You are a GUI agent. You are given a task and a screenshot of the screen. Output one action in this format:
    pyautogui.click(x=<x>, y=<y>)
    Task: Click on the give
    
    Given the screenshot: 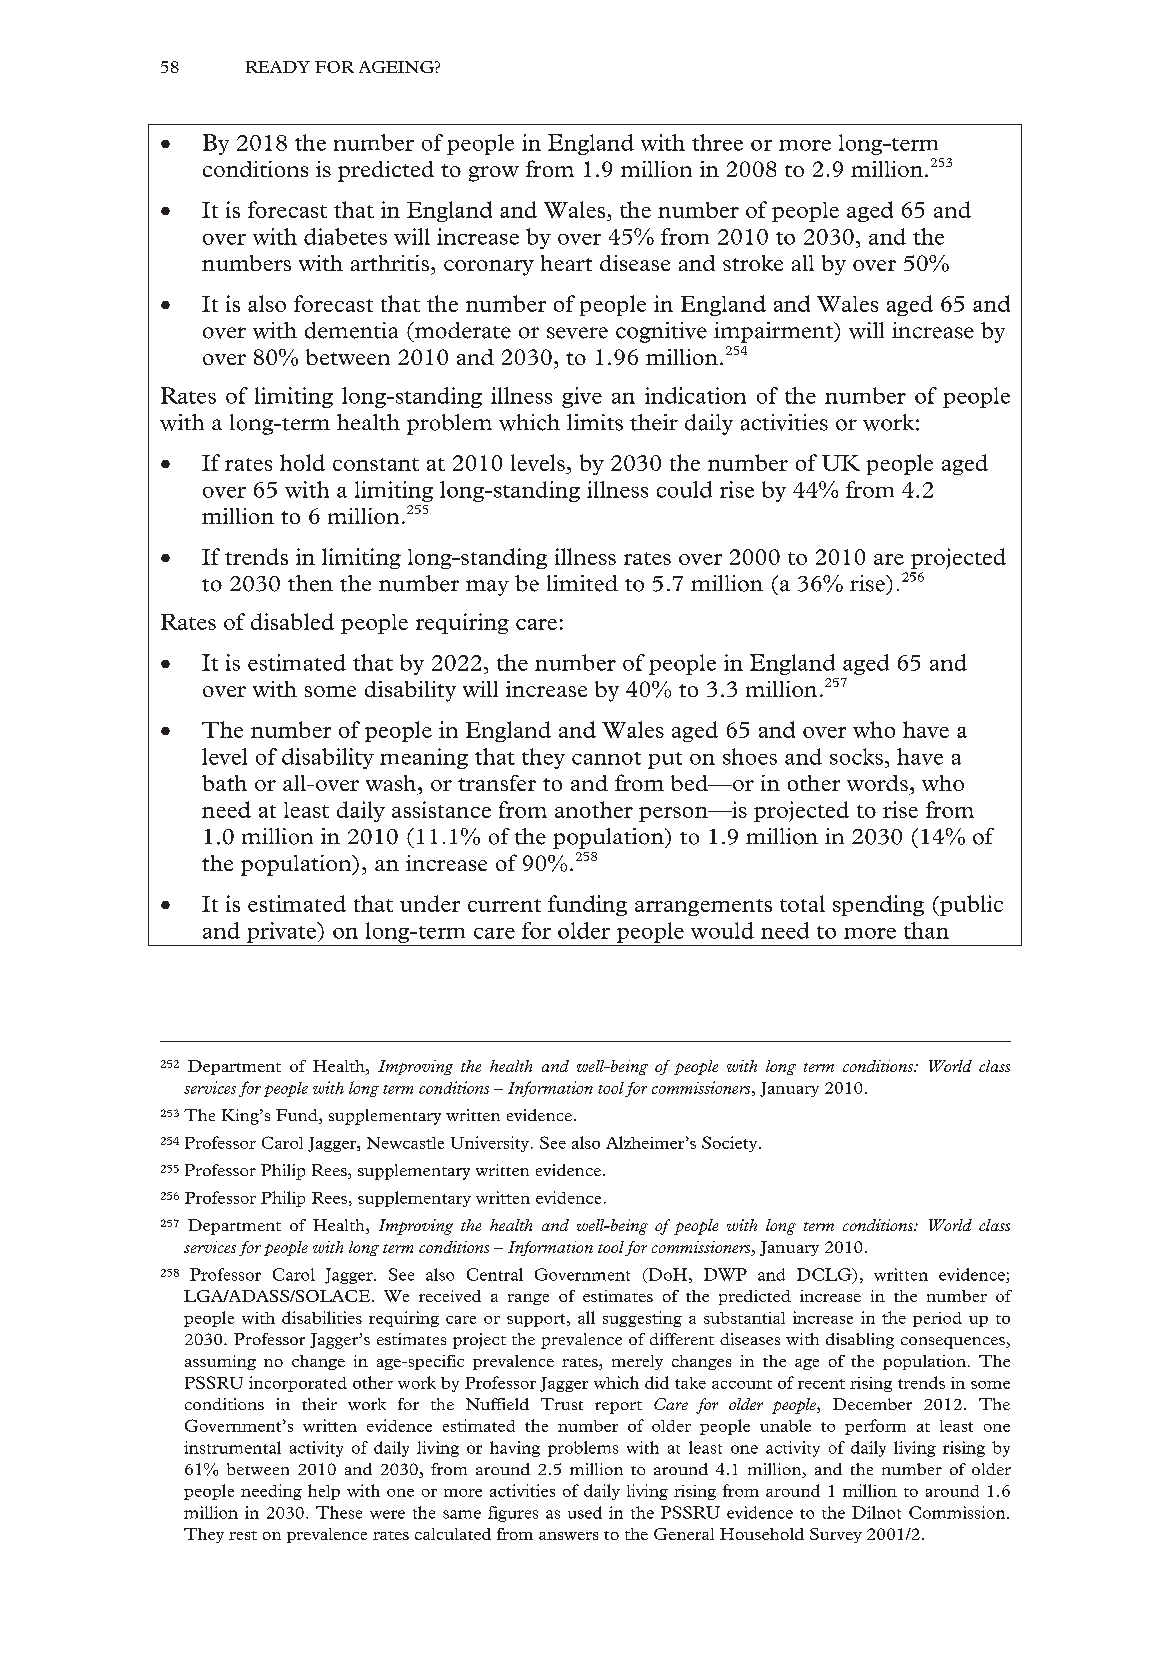 What is the action you would take?
    pyautogui.click(x=582, y=397)
